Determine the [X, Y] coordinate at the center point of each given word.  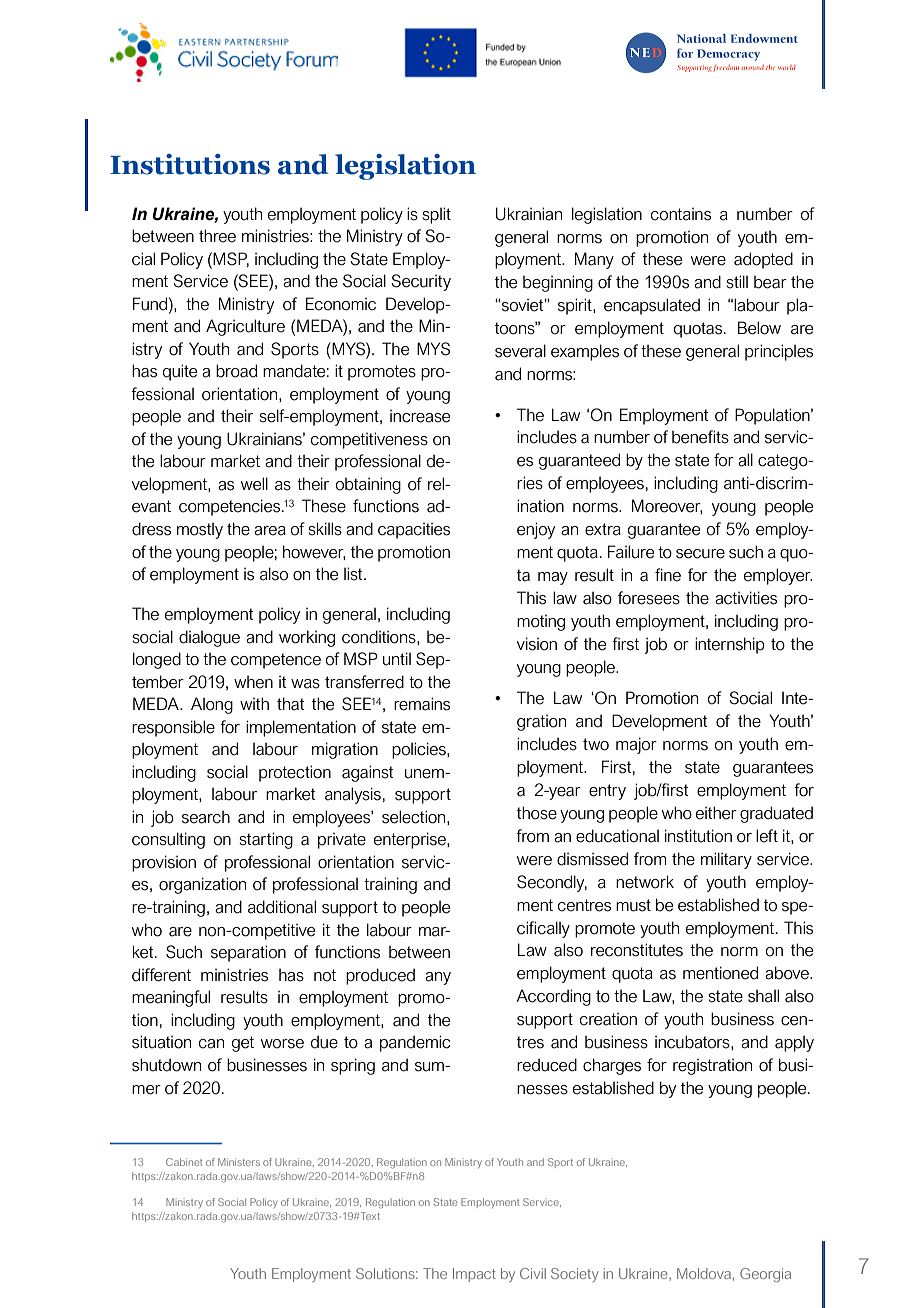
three [217, 236]
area [270, 531]
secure [700, 554]
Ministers [239, 1162]
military [726, 860]
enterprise [411, 840]
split [436, 215]
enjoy [536, 530]
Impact [474, 1275]
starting [266, 840]
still [737, 282]
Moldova [704, 1273]
